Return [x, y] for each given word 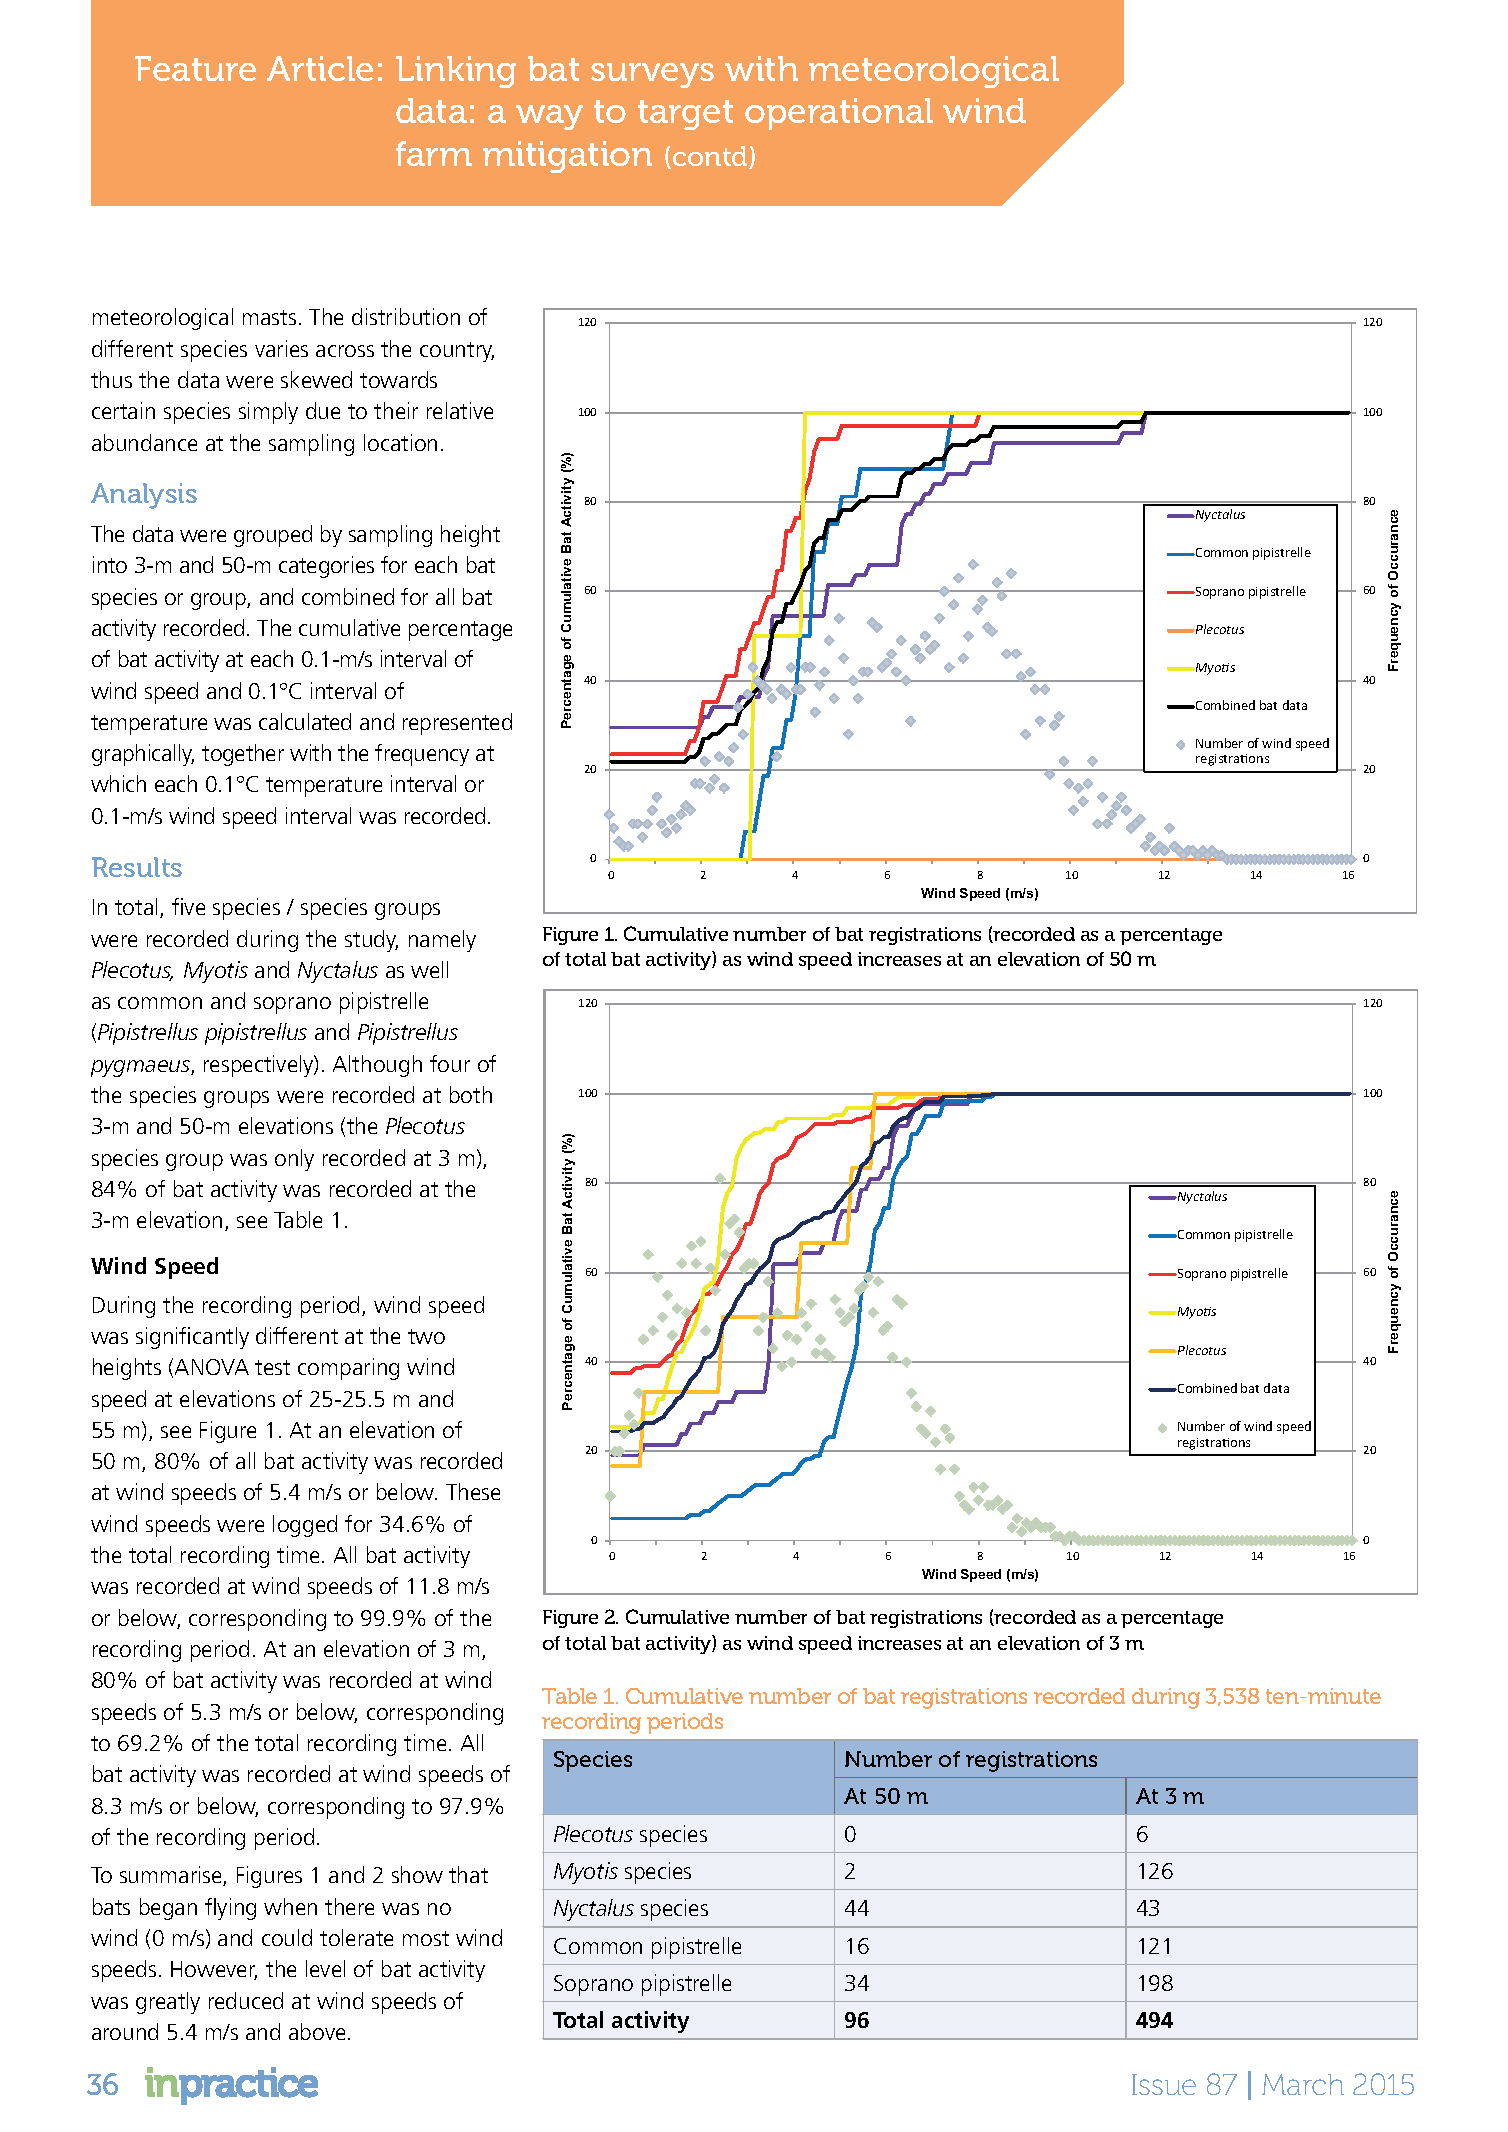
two [426, 1336]
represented [457, 724]
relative [460, 410]
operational [839, 114]
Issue [1164, 2084]
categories [326, 567]
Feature [195, 68]
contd [711, 157]
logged [305, 1526]
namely [442, 941]
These [473, 1491]
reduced [246, 2000]
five [188, 906]
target [685, 115]
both [471, 1094]
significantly [192, 1338]
